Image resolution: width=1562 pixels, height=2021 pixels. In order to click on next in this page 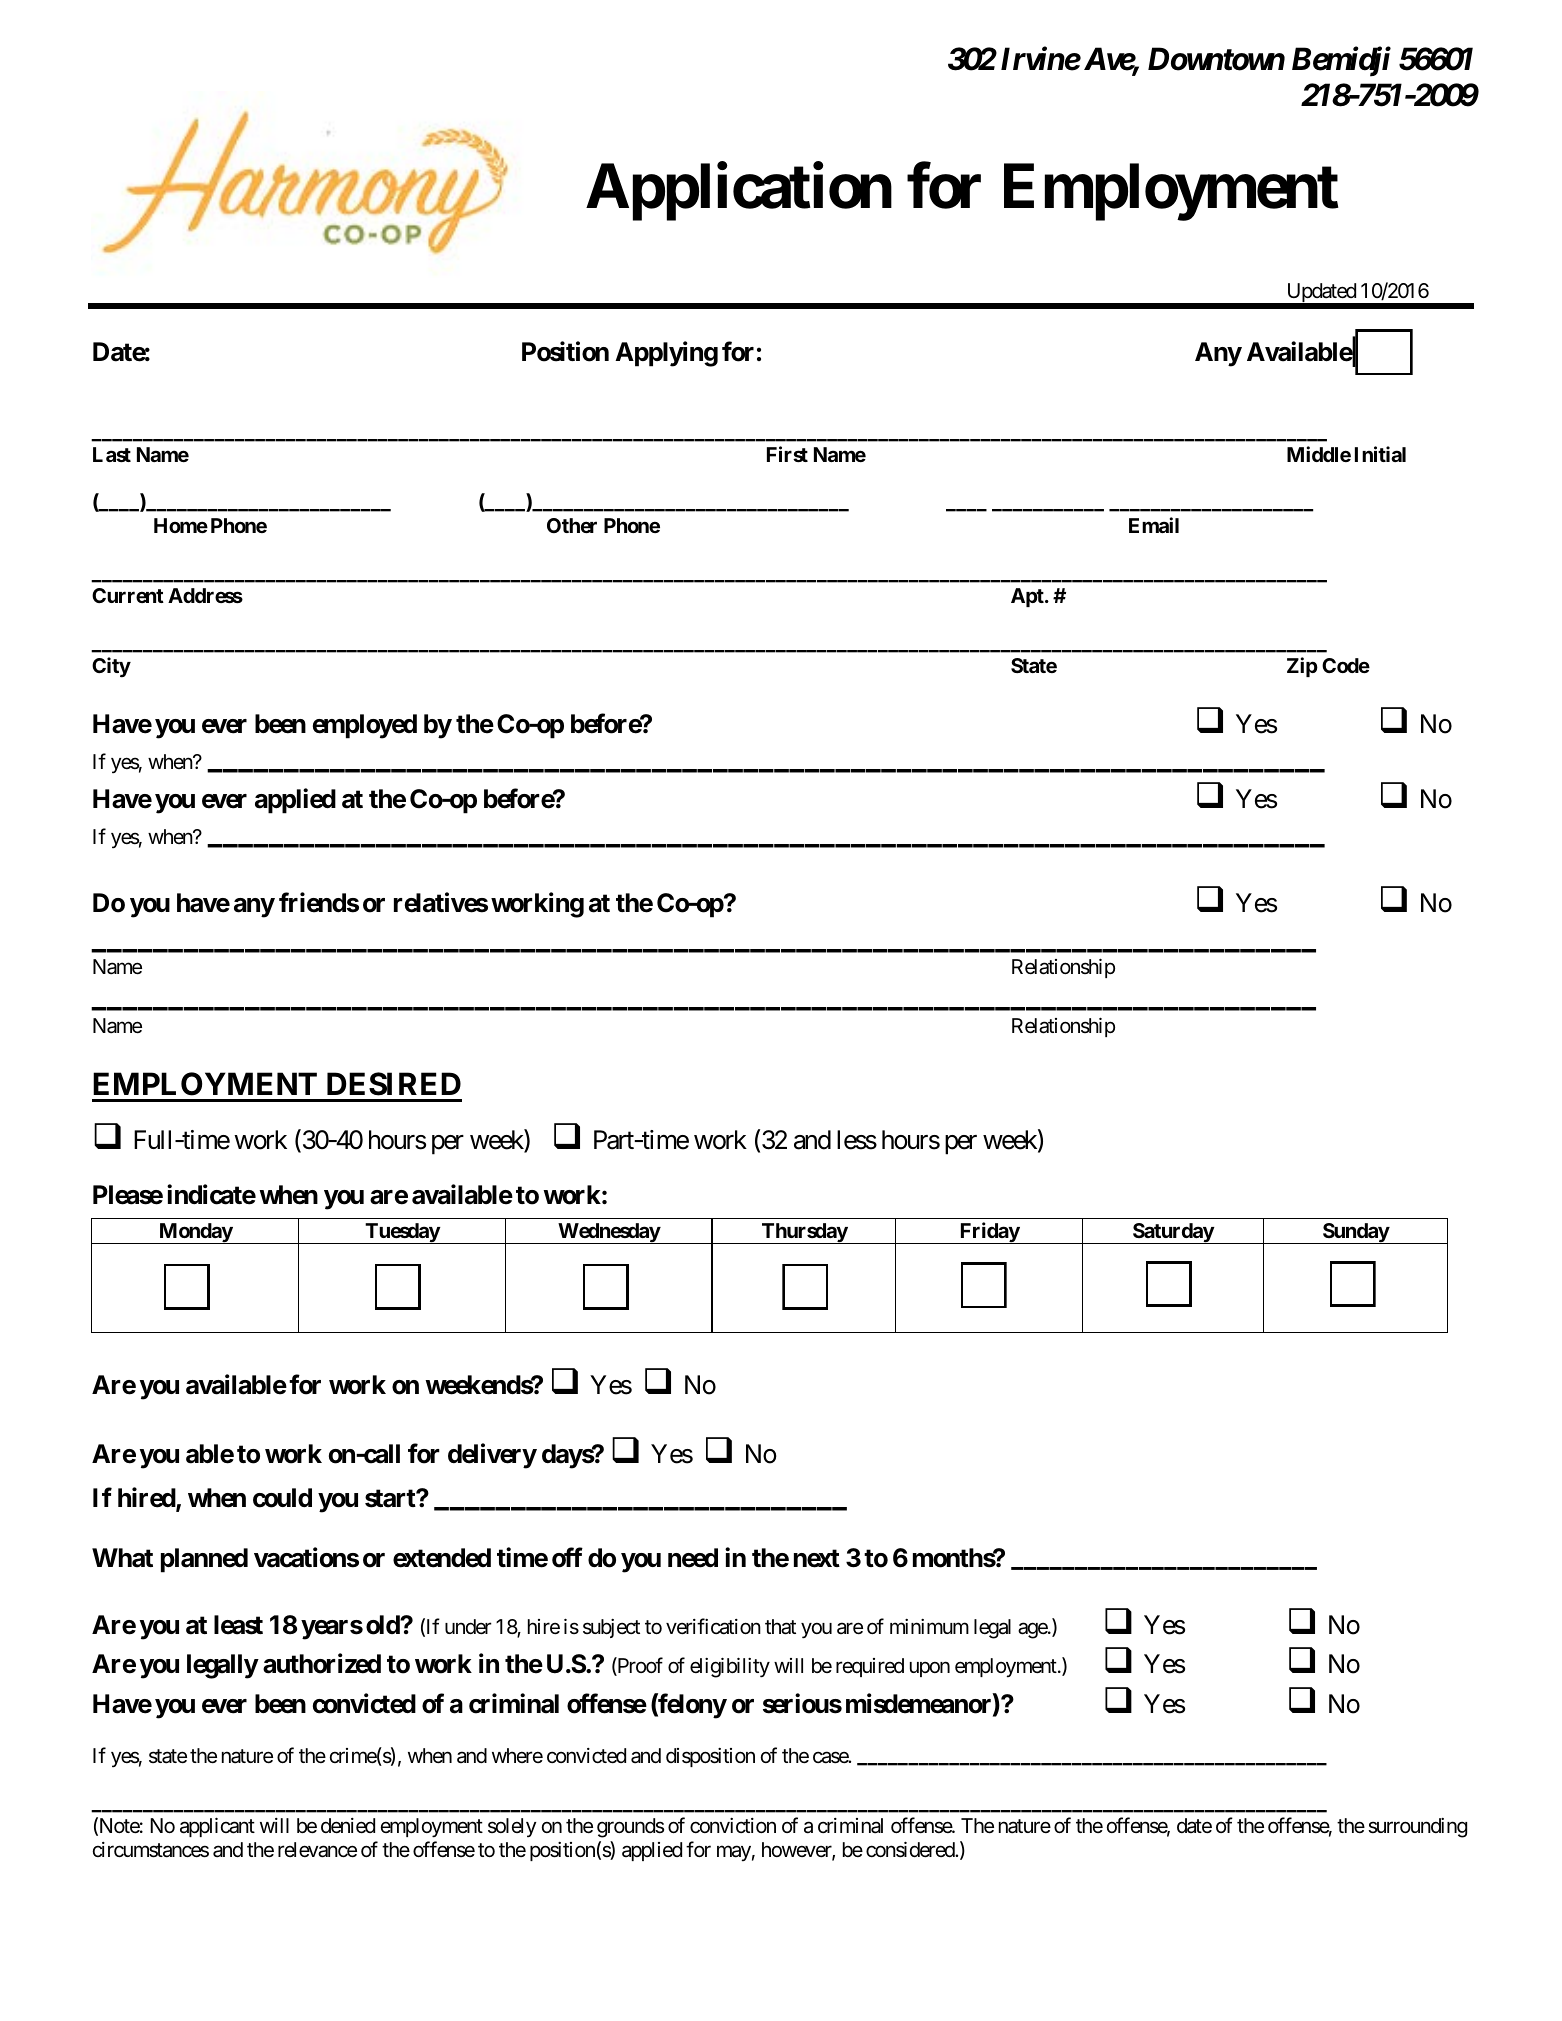, I will do `click(817, 1558)`.
